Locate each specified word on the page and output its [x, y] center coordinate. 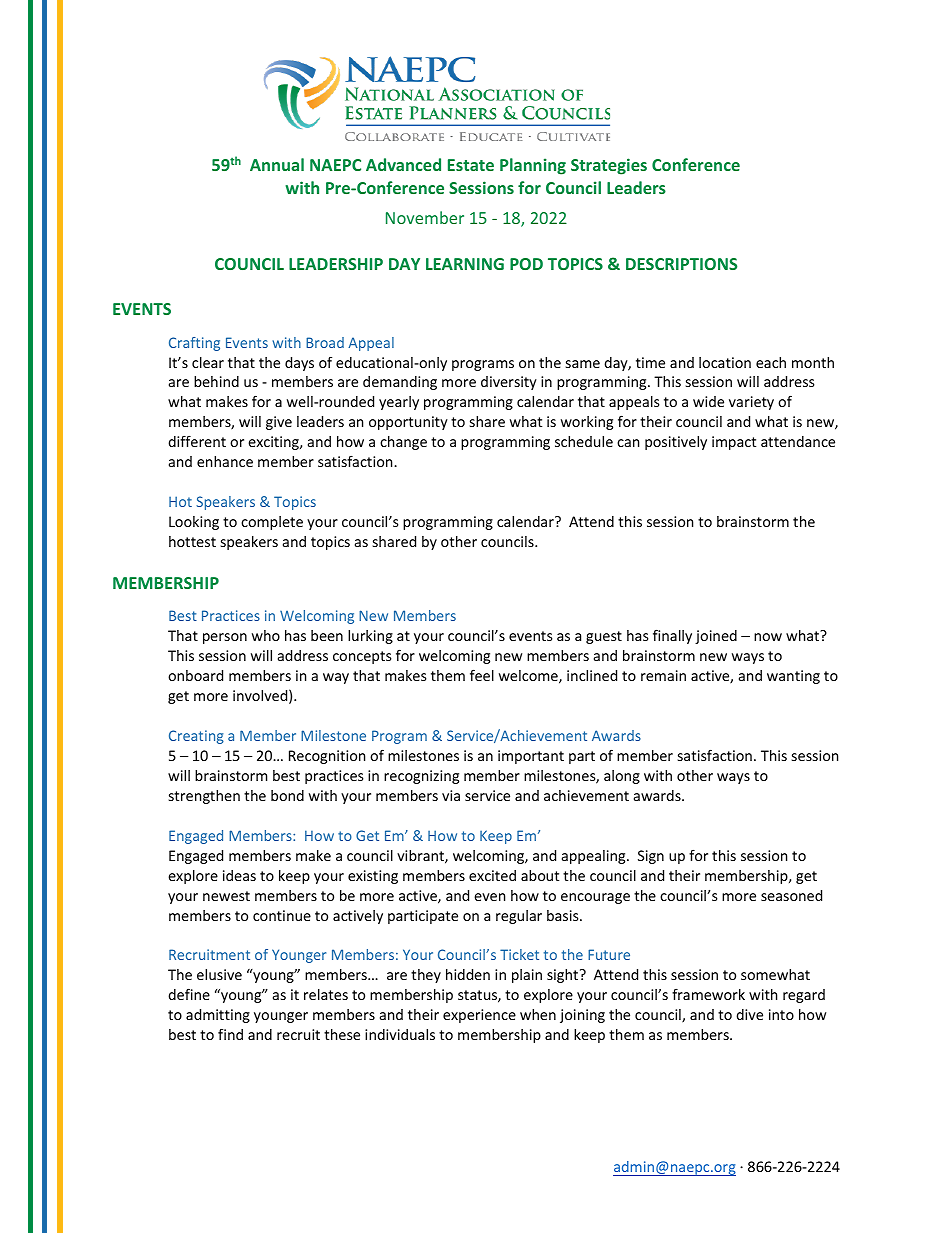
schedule [584, 441]
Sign [651, 857]
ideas [239, 875]
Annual [277, 164]
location [725, 362]
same [583, 364]
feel [482, 675]
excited [492, 875]
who [266, 635]
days [299, 364]
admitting [218, 1016]
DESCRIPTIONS [681, 264]
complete [272, 523]
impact [734, 443]
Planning [533, 166]
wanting [793, 677]
